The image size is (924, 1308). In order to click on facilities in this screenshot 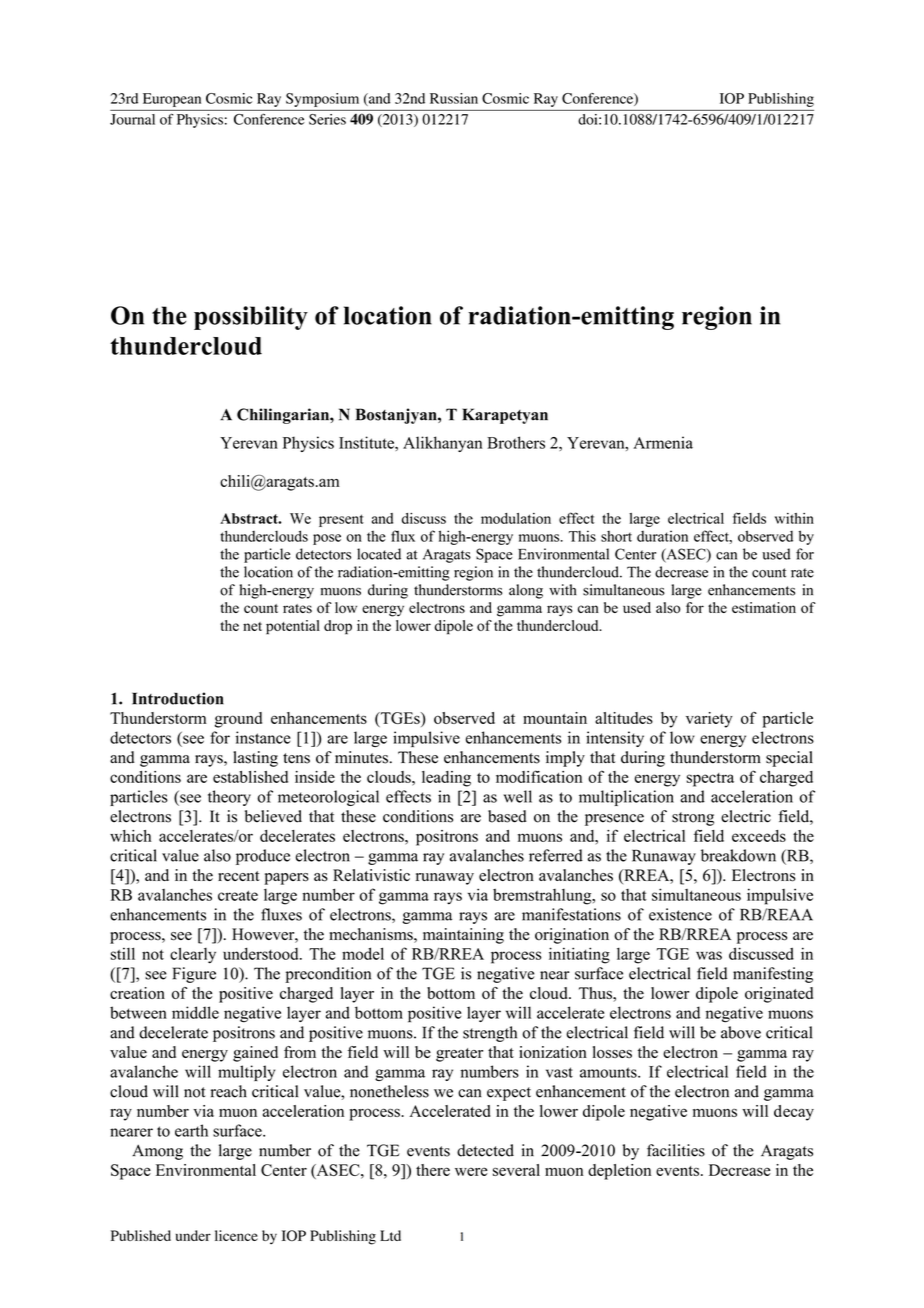, I will do `click(676, 1150)`.
